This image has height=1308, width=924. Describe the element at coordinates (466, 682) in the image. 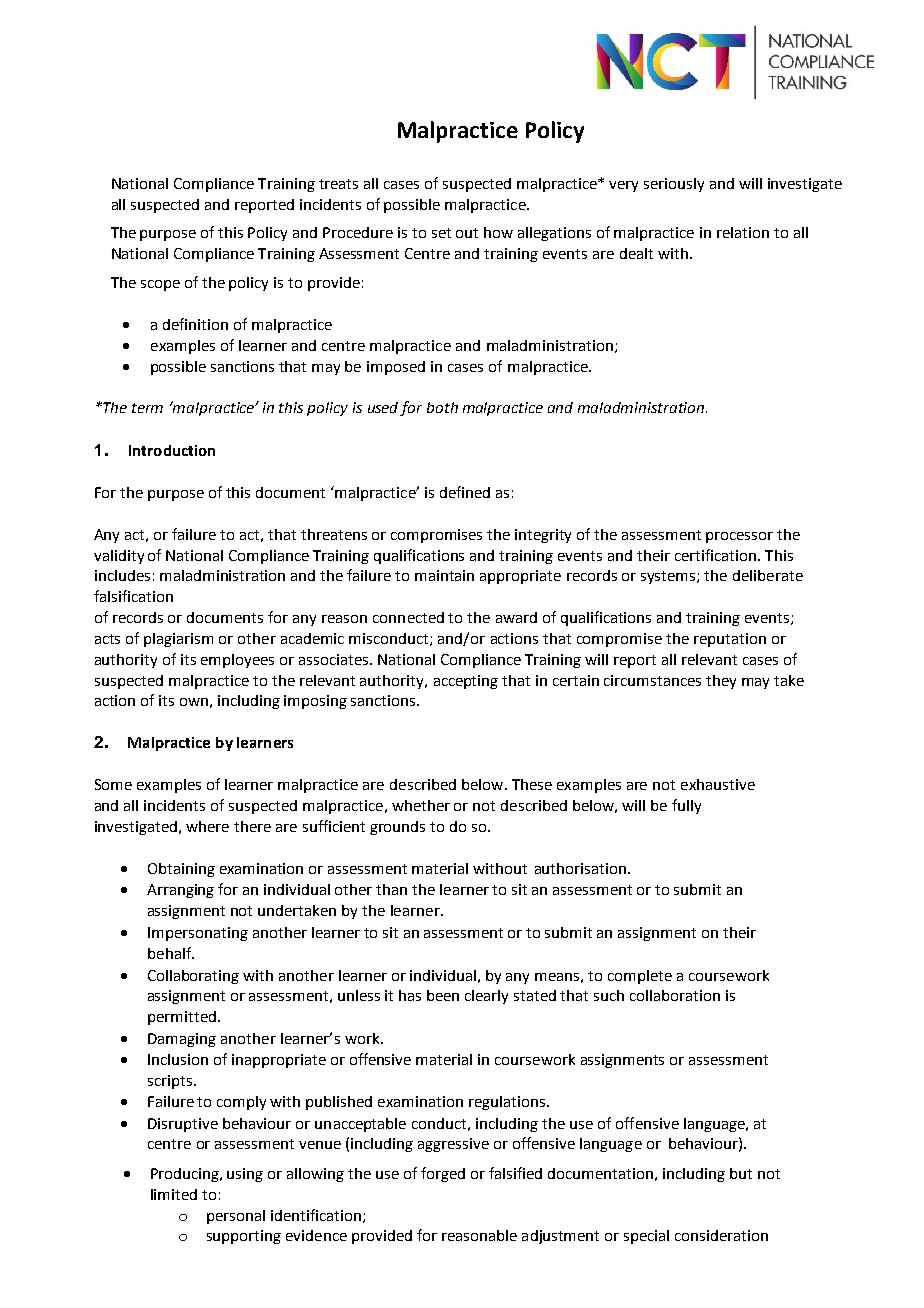

I see `accepting` at that location.
